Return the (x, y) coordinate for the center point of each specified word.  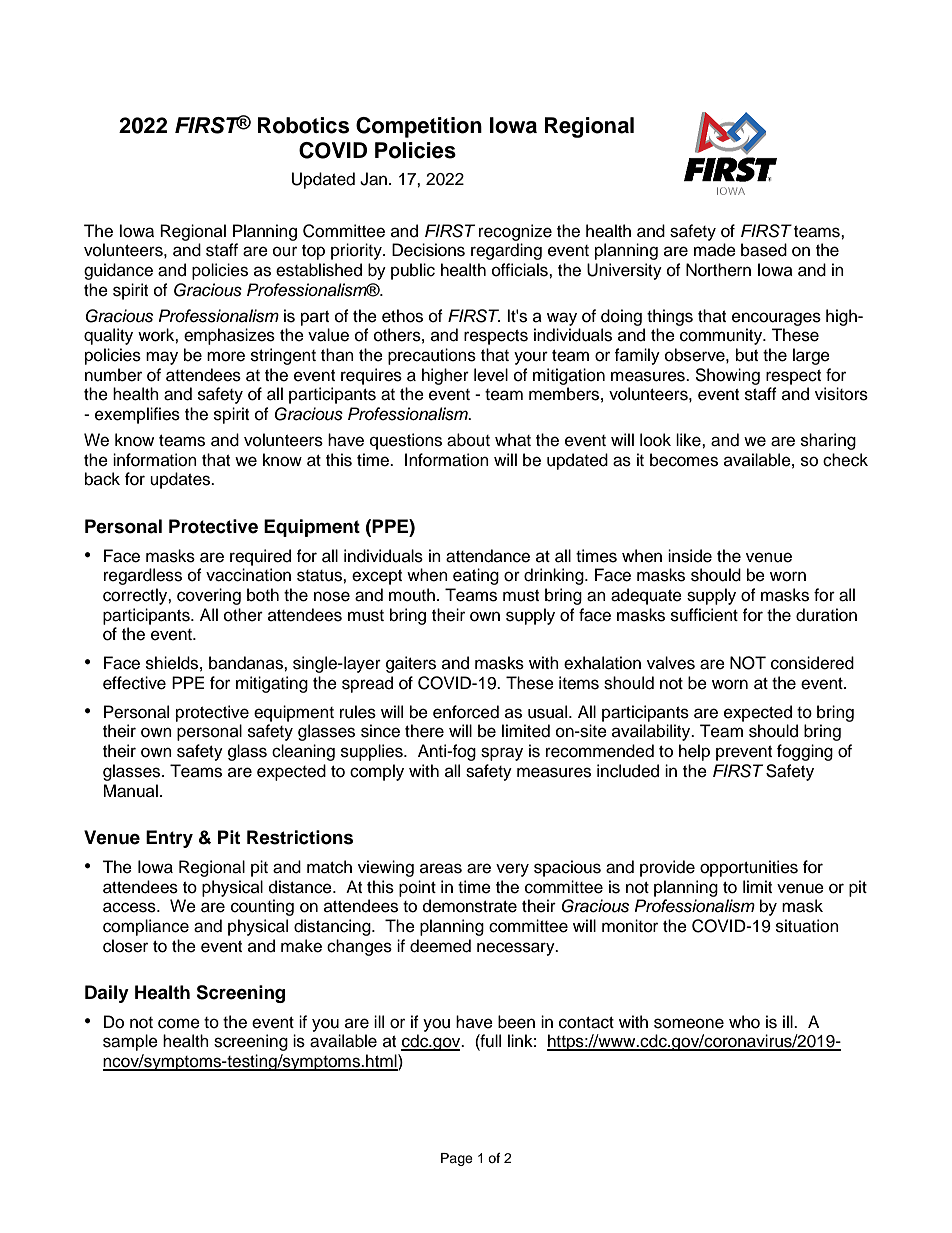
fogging (805, 752)
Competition (419, 127)
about (468, 440)
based (764, 250)
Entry (169, 839)
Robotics (303, 125)
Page (457, 1159)
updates (181, 480)
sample (130, 1042)
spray (502, 754)
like (689, 440)
